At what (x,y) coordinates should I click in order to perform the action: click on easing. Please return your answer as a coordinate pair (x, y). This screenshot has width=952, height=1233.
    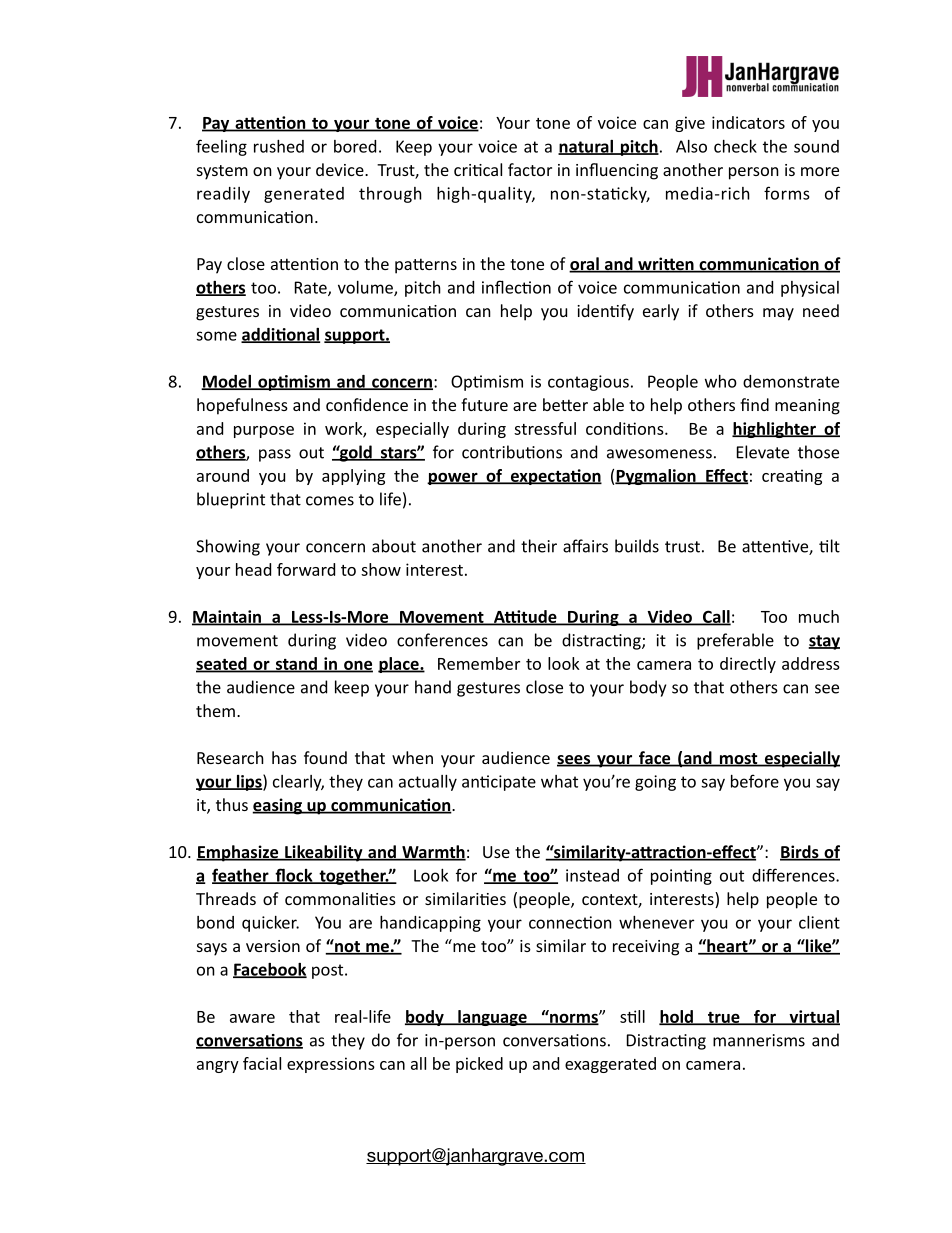
    Looking at the image, I should click on (278, 806).
